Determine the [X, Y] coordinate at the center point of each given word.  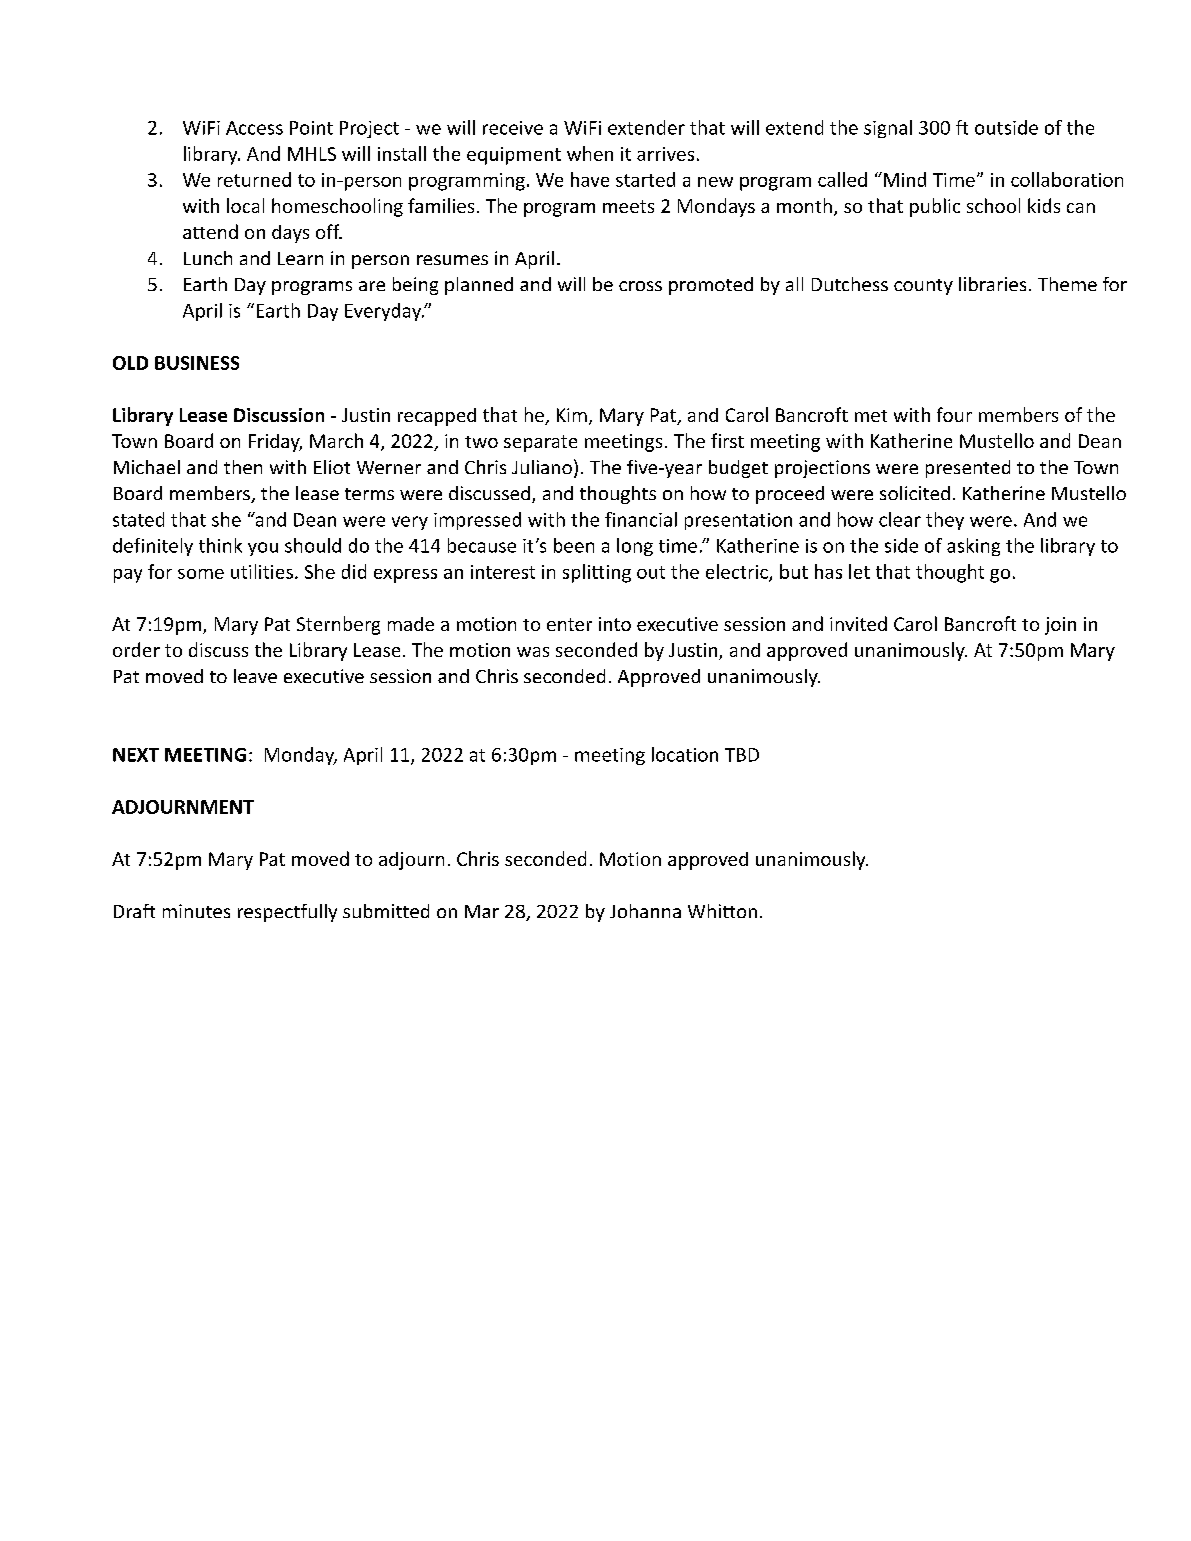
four [954, 414]
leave [255, 676]
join [1060, 626]
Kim [572, 415]
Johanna [645, 911]
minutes [196, 911]
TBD [742, 755]
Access [254, 128]
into [615, 624]
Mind [903, 179]
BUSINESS [197, 363]
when [590, 153]
